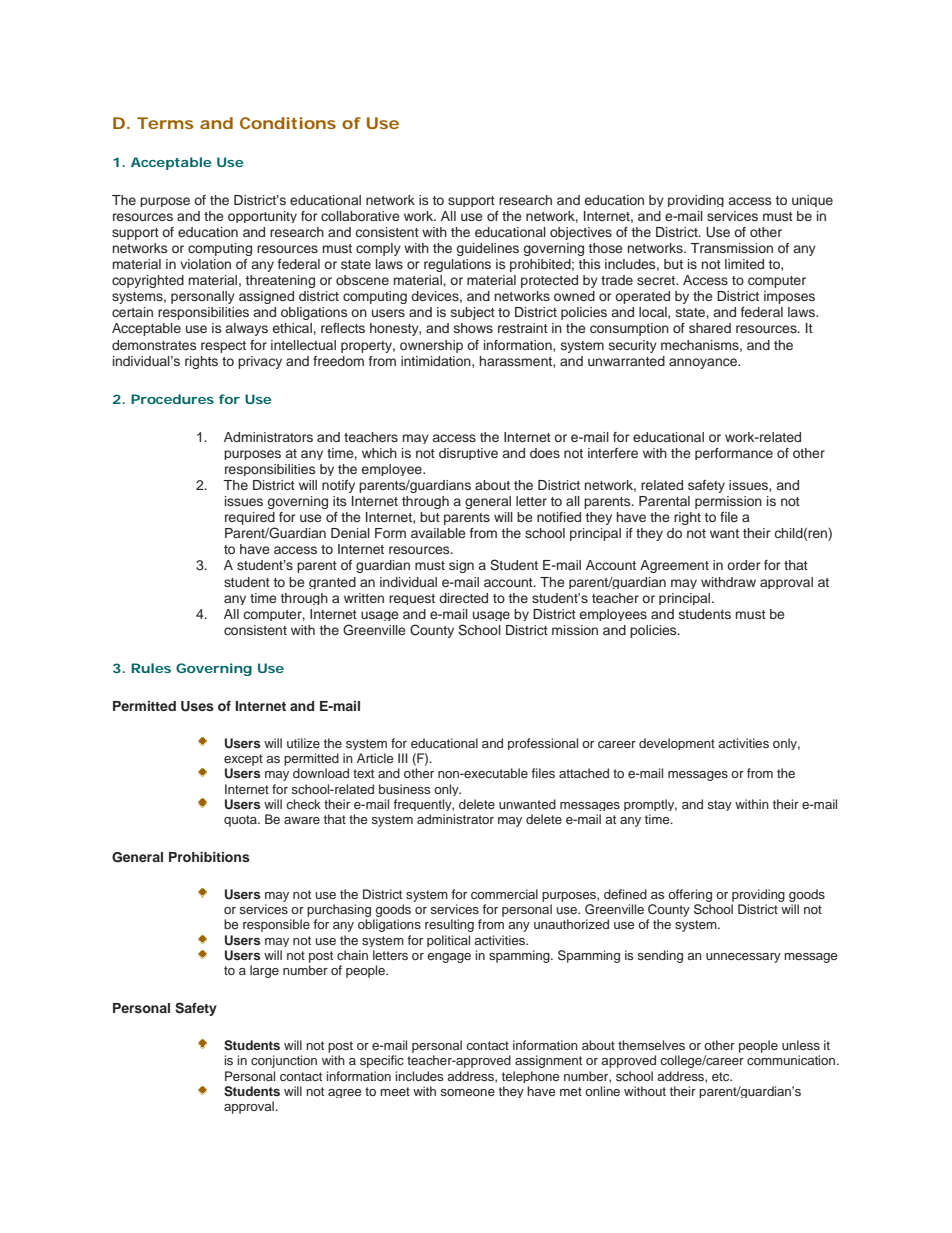  What do you see at coordinates (165, 123) in the document?
I see `Terms` at bounding box center [165, 123].
